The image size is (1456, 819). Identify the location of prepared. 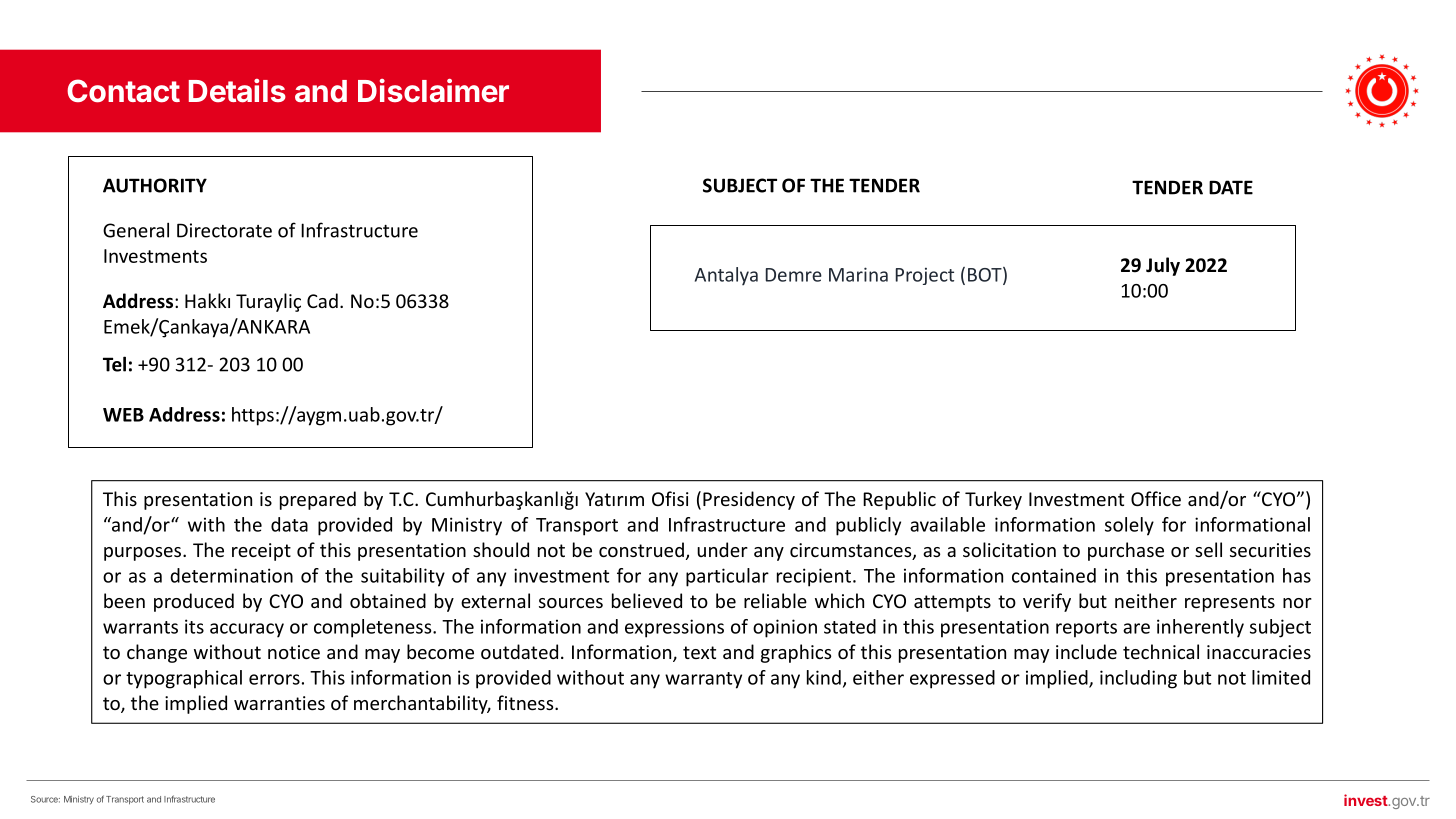
(318, 500).
